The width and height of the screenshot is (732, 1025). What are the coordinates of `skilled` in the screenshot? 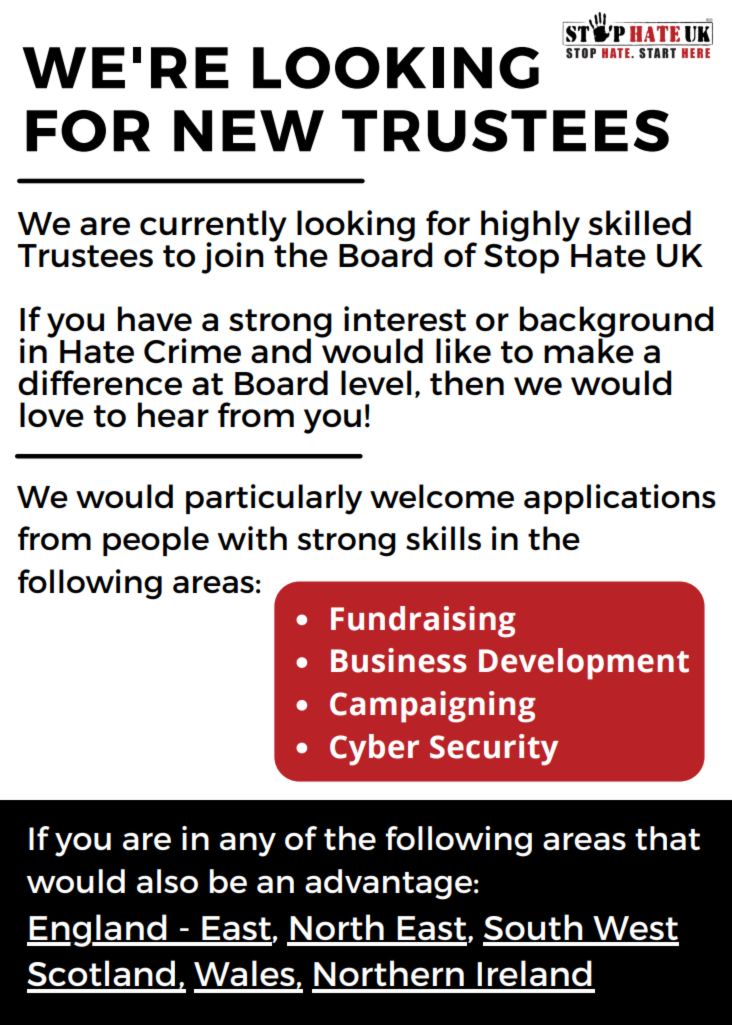 It's located at (639, 222).
